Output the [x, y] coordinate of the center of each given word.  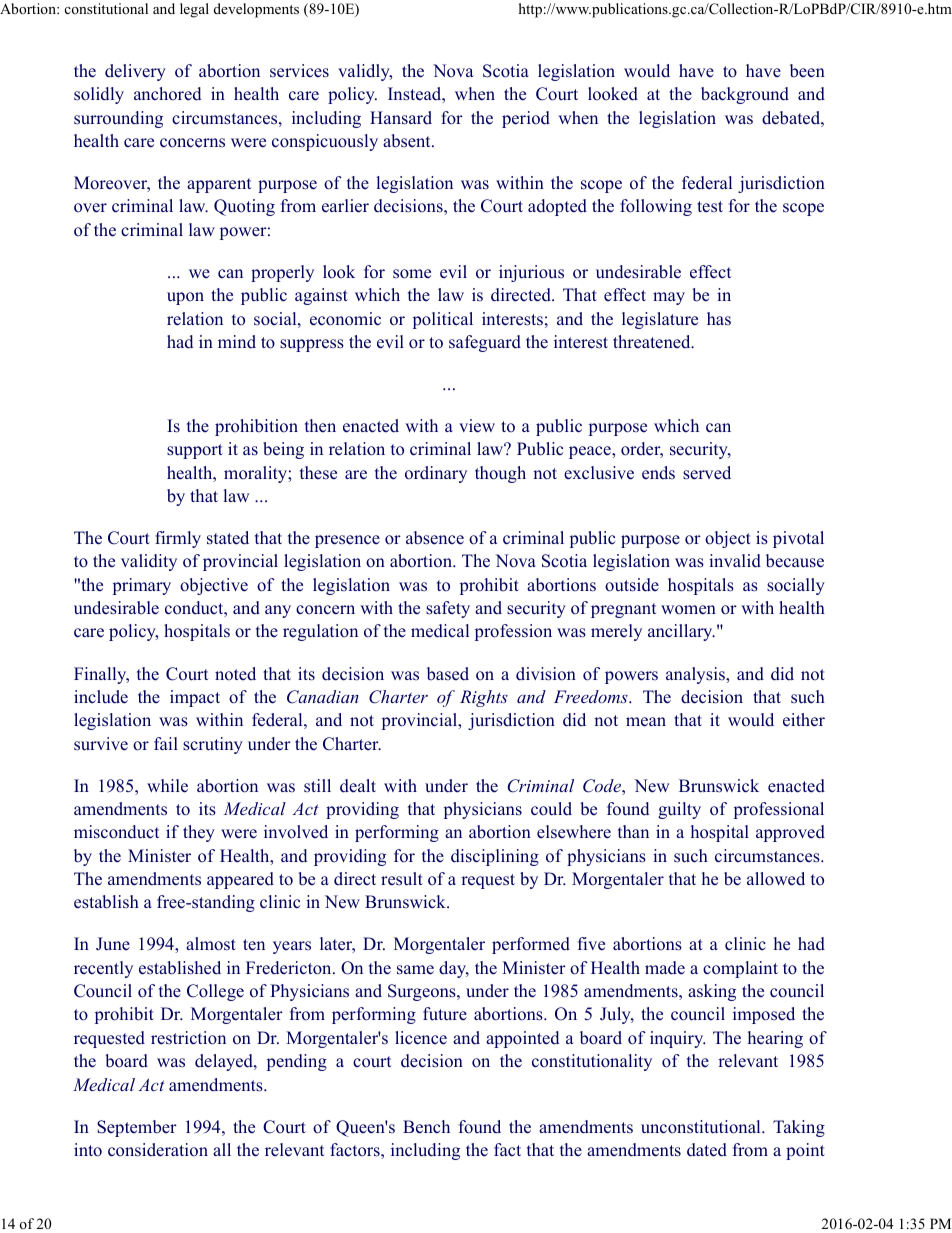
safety [448, 609]
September [137, 1128]
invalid [735, 561]
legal [194, 10]
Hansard [401, 118]
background [745, 95]
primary [142, 586]
